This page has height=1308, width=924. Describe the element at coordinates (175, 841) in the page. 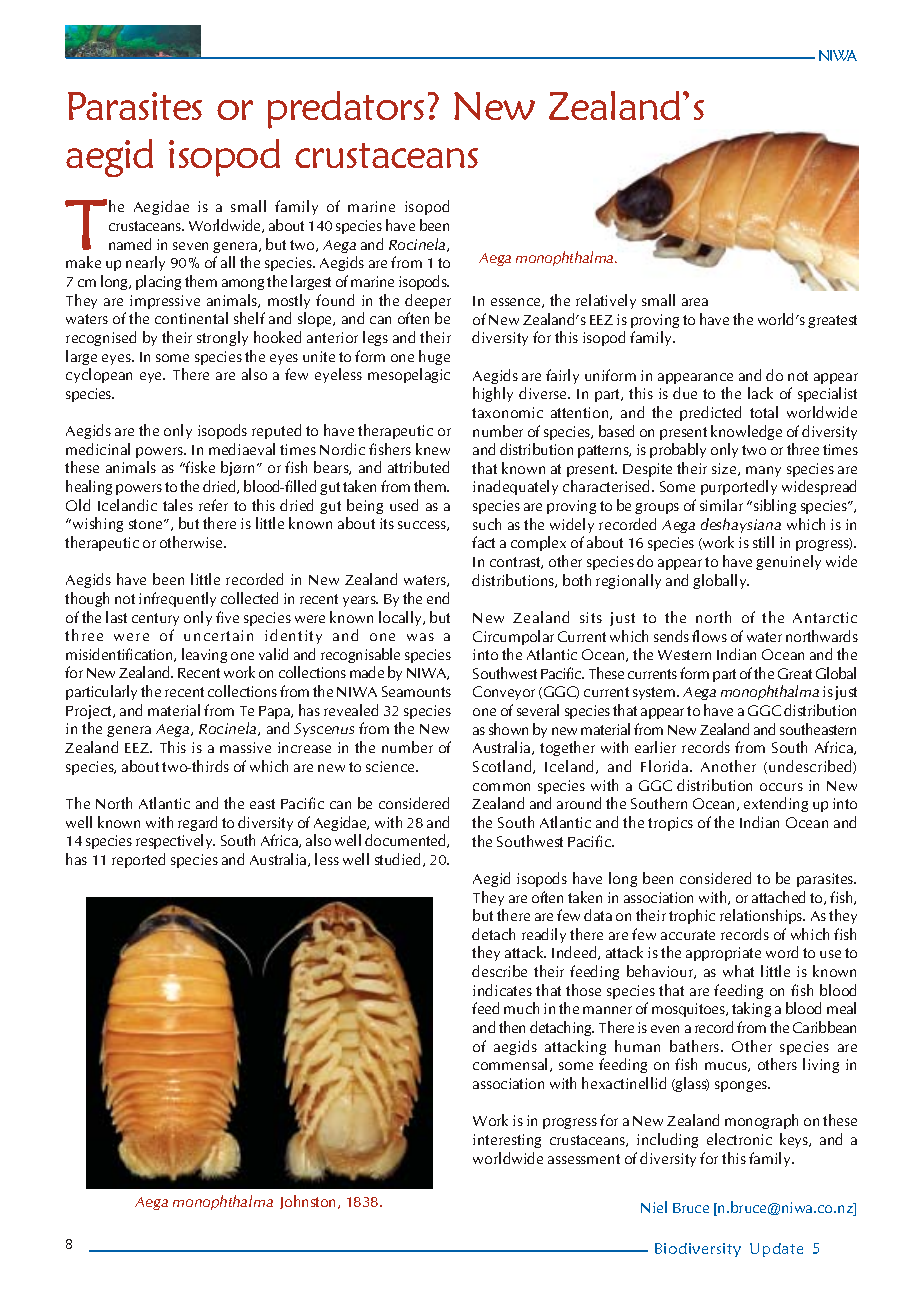

I see `respectively` at that location.
